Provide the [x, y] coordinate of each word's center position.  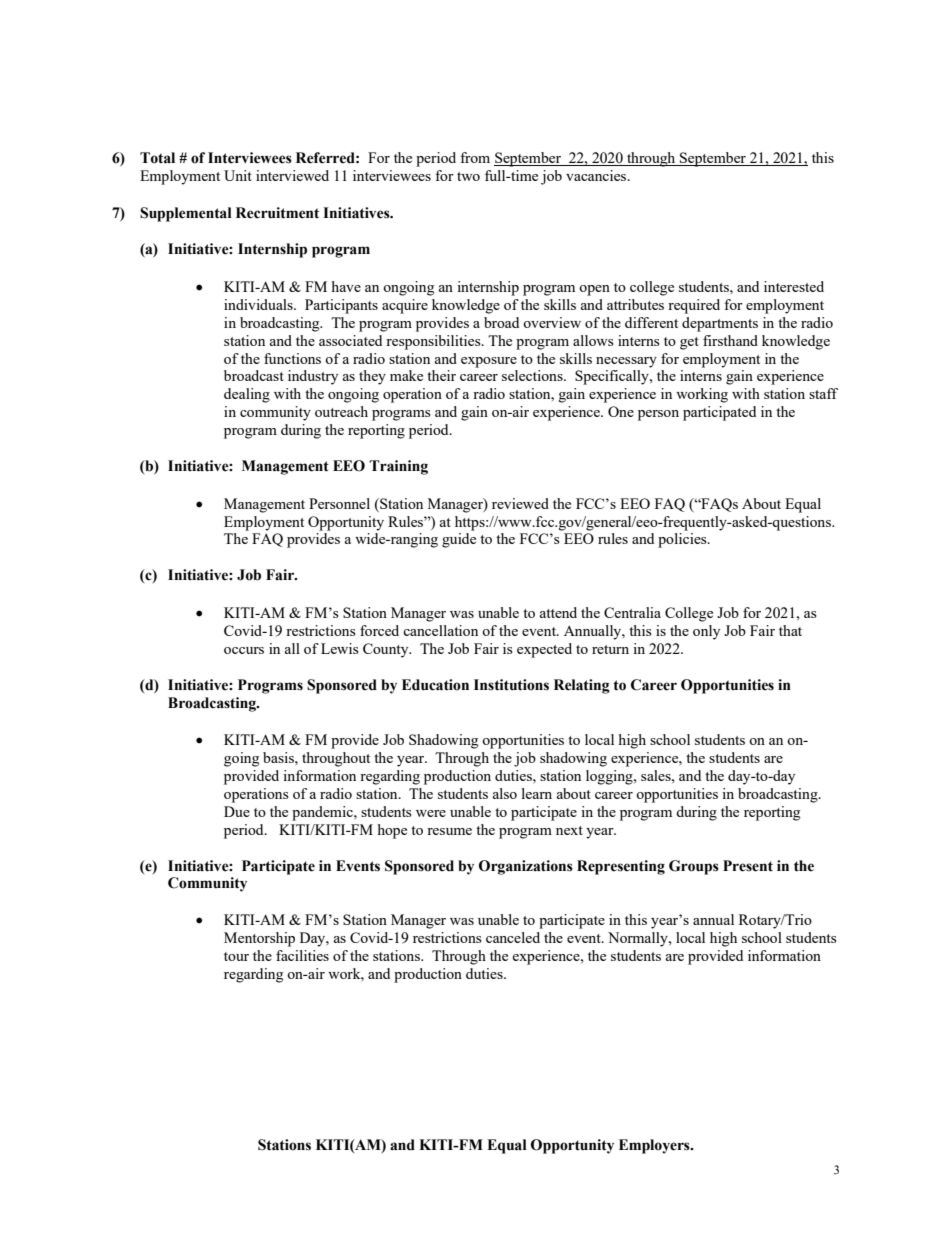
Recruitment [277, 213]
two [468, 176]
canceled [513, 937]
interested [794, 286]
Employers [655, 1146]
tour [236, 956]
